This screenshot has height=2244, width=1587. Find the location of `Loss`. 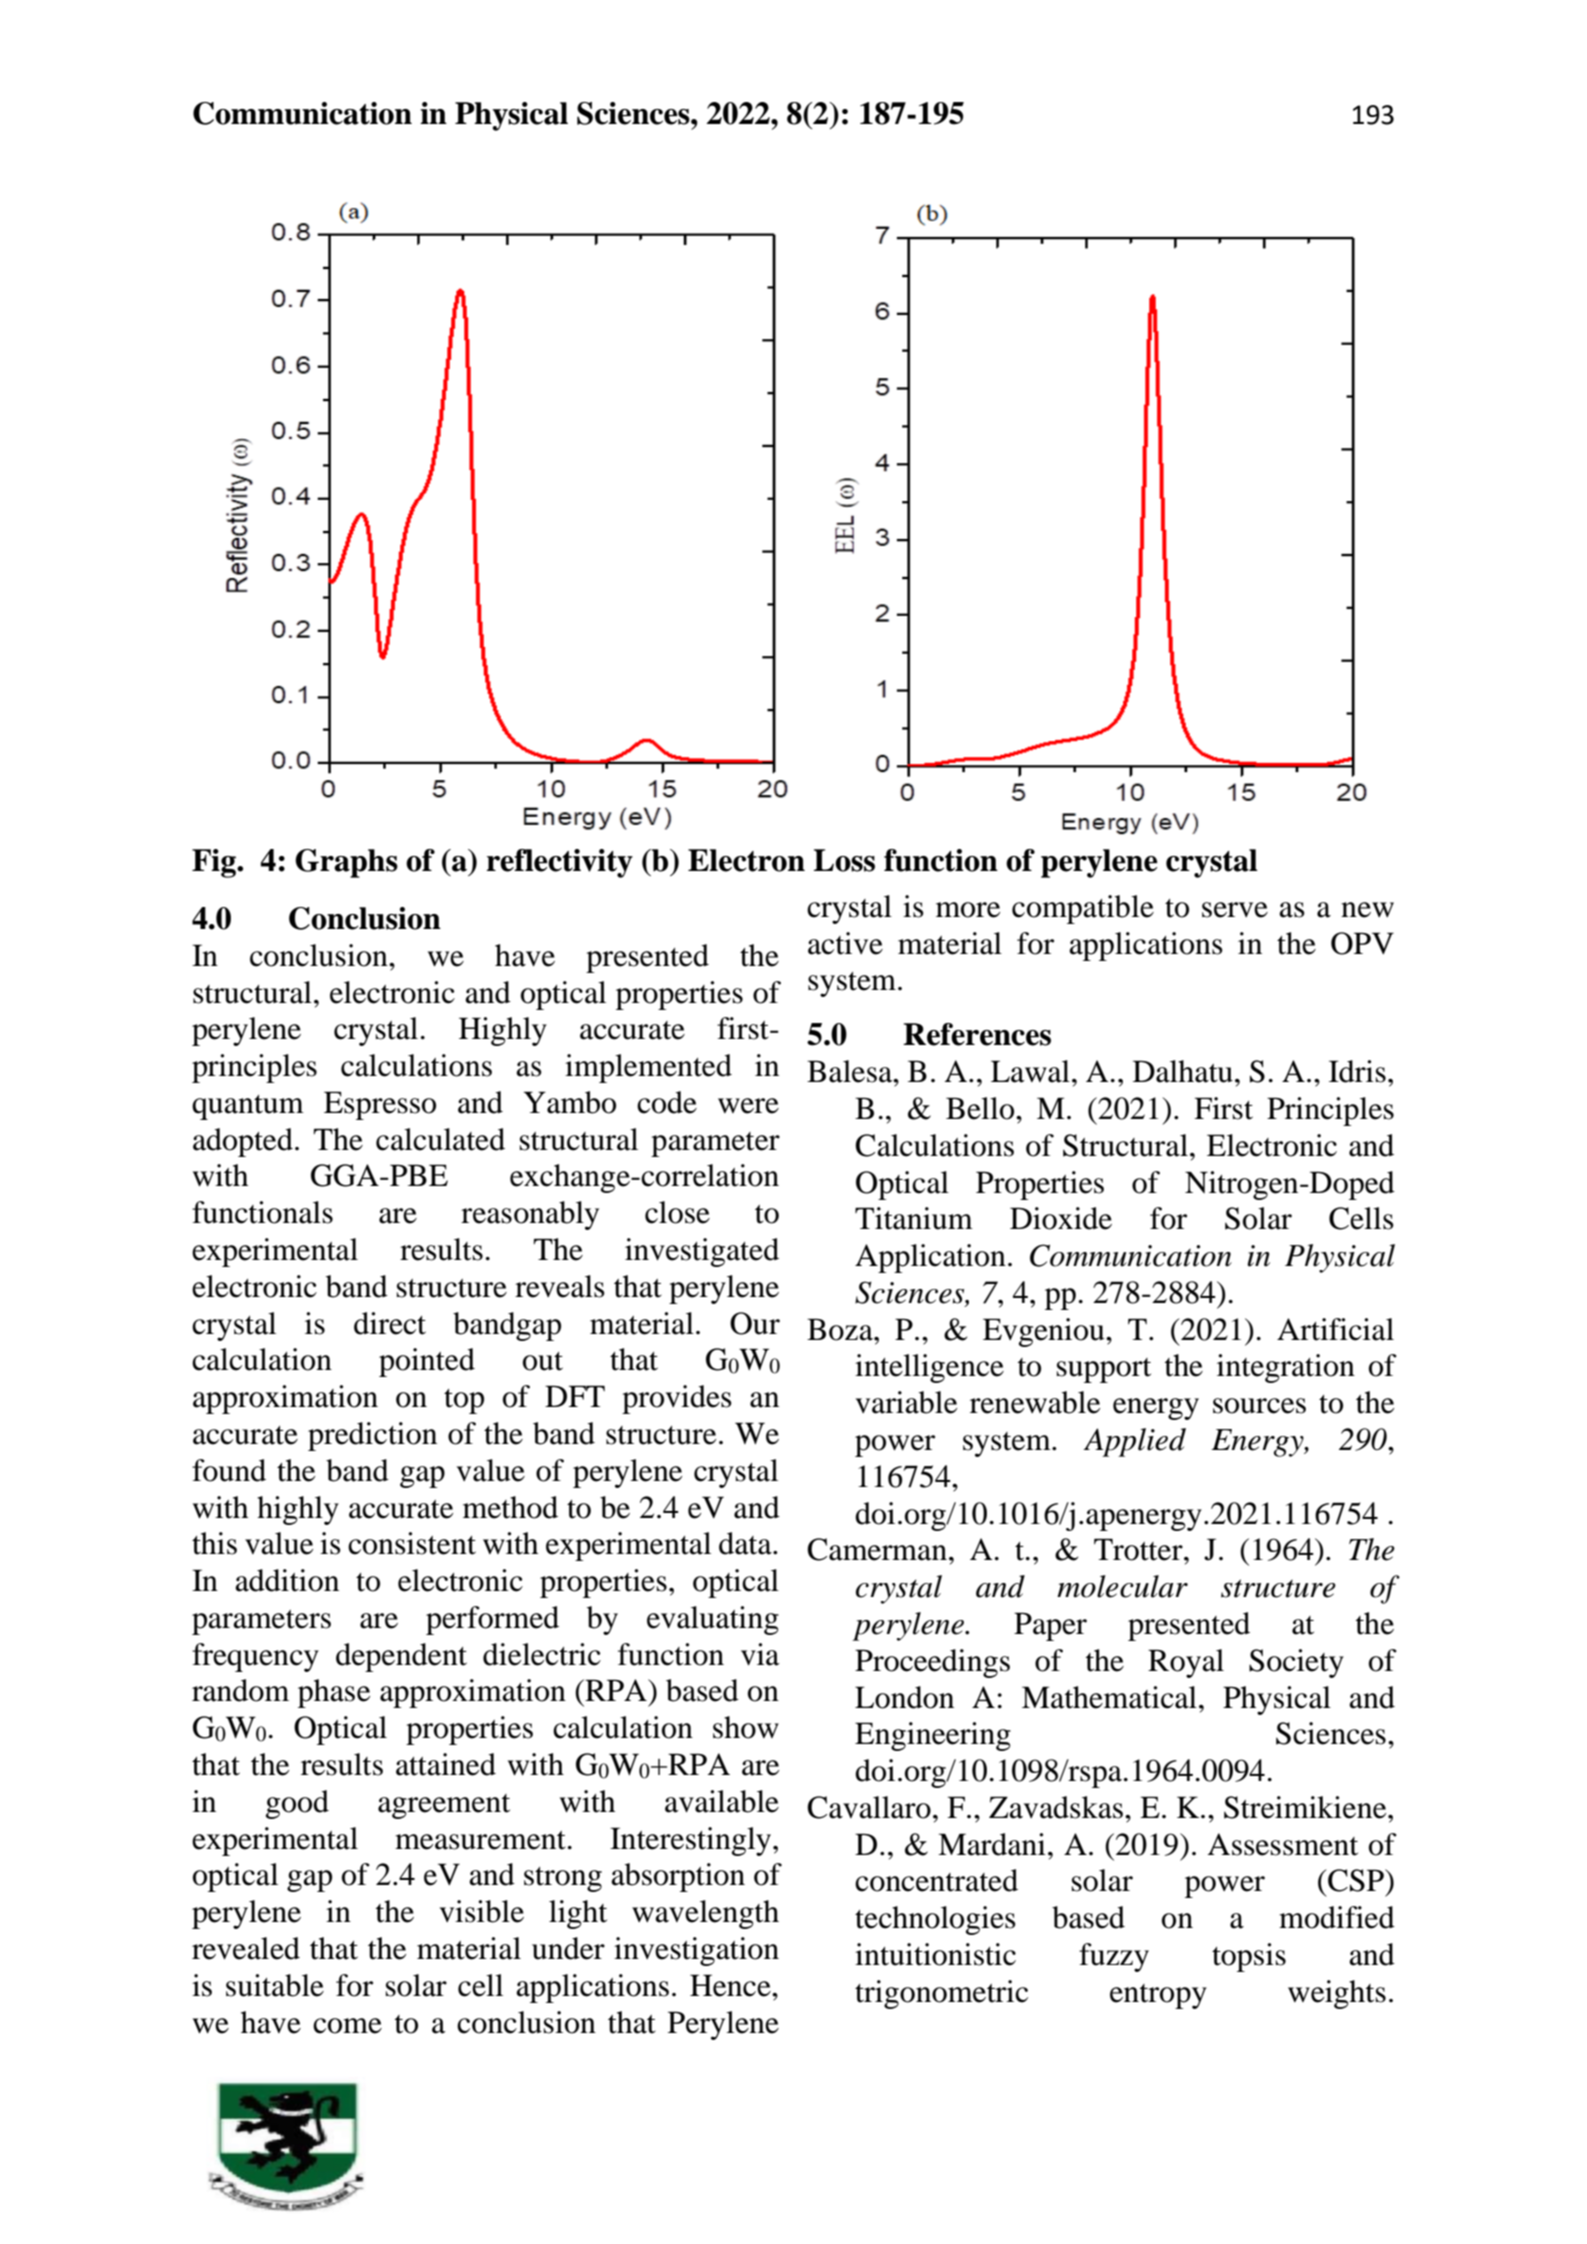

Loss is located at coordinates (844, 860).
